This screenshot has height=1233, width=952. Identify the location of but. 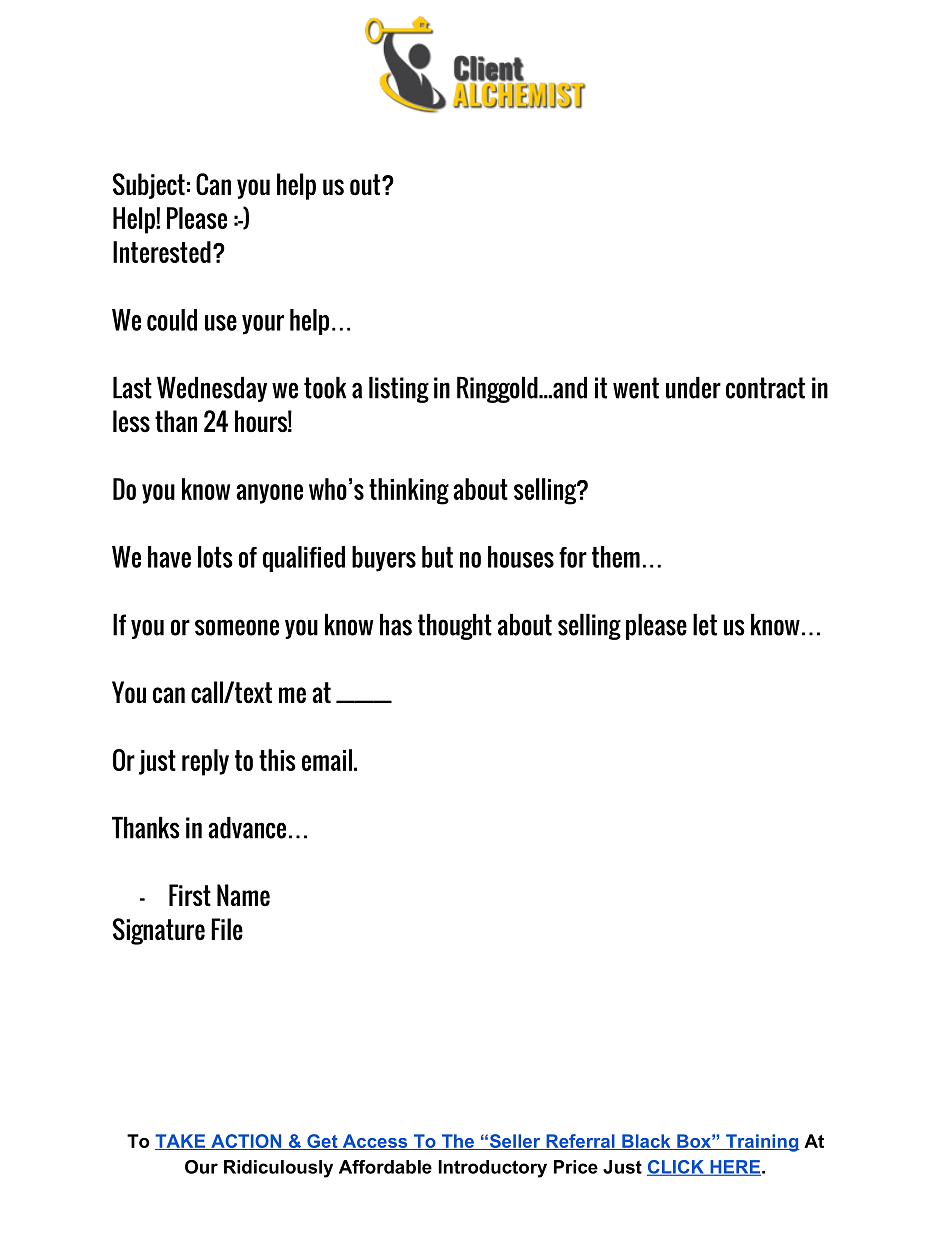
(437, 557).
